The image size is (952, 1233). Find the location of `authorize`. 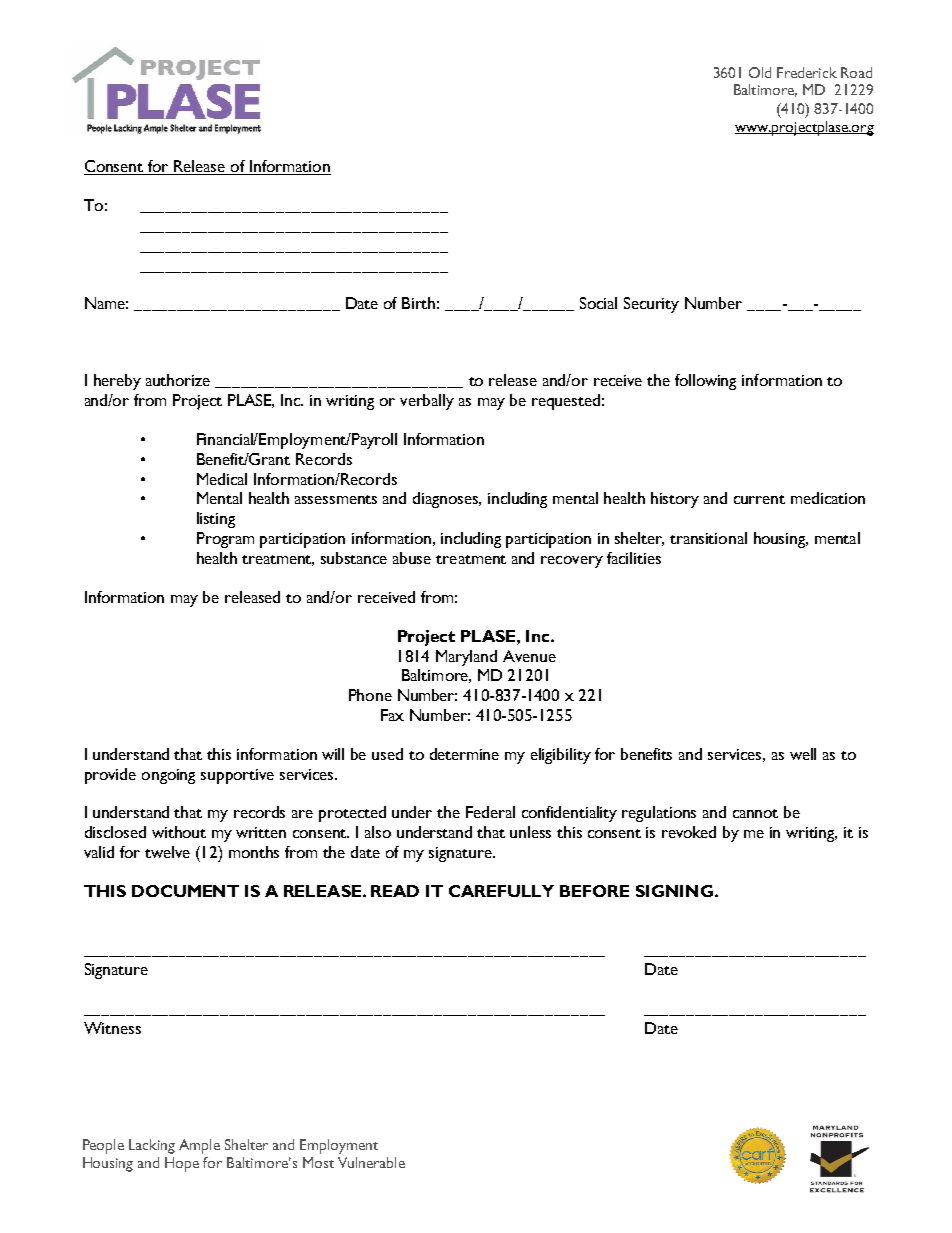

authorize is located at coordinates (178, 380).
